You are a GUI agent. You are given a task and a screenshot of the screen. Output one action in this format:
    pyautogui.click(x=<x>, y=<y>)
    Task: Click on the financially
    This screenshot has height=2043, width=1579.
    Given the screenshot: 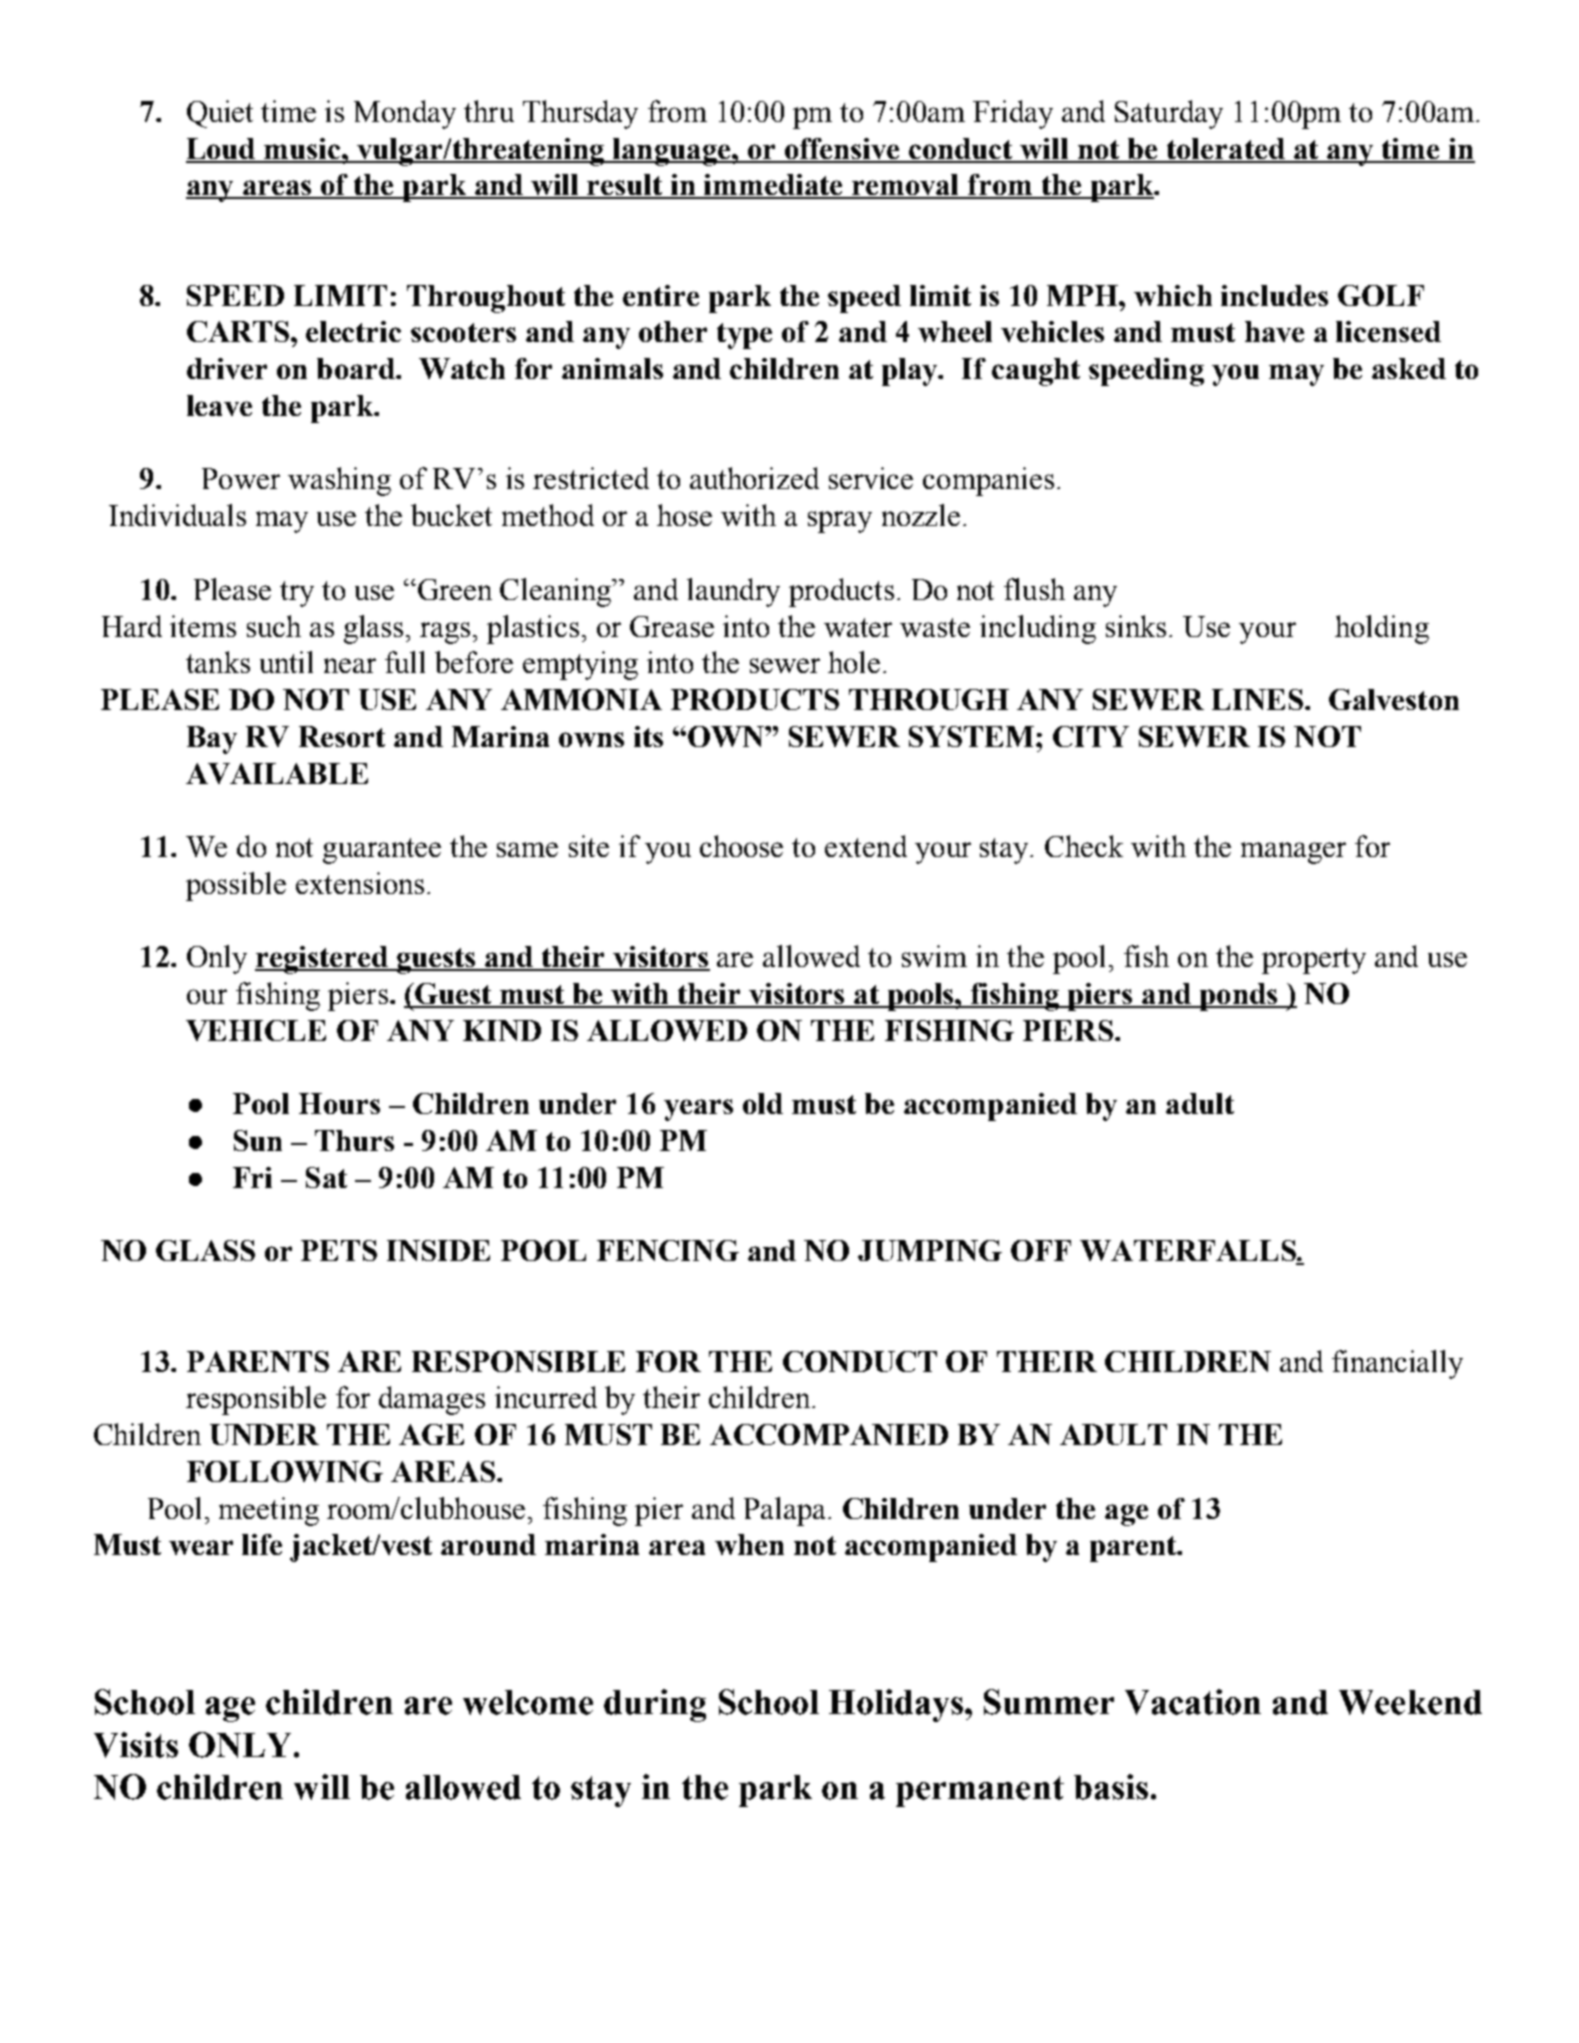 What is the action you would take?
    pyautogui.click(x=1397, y=1364)
